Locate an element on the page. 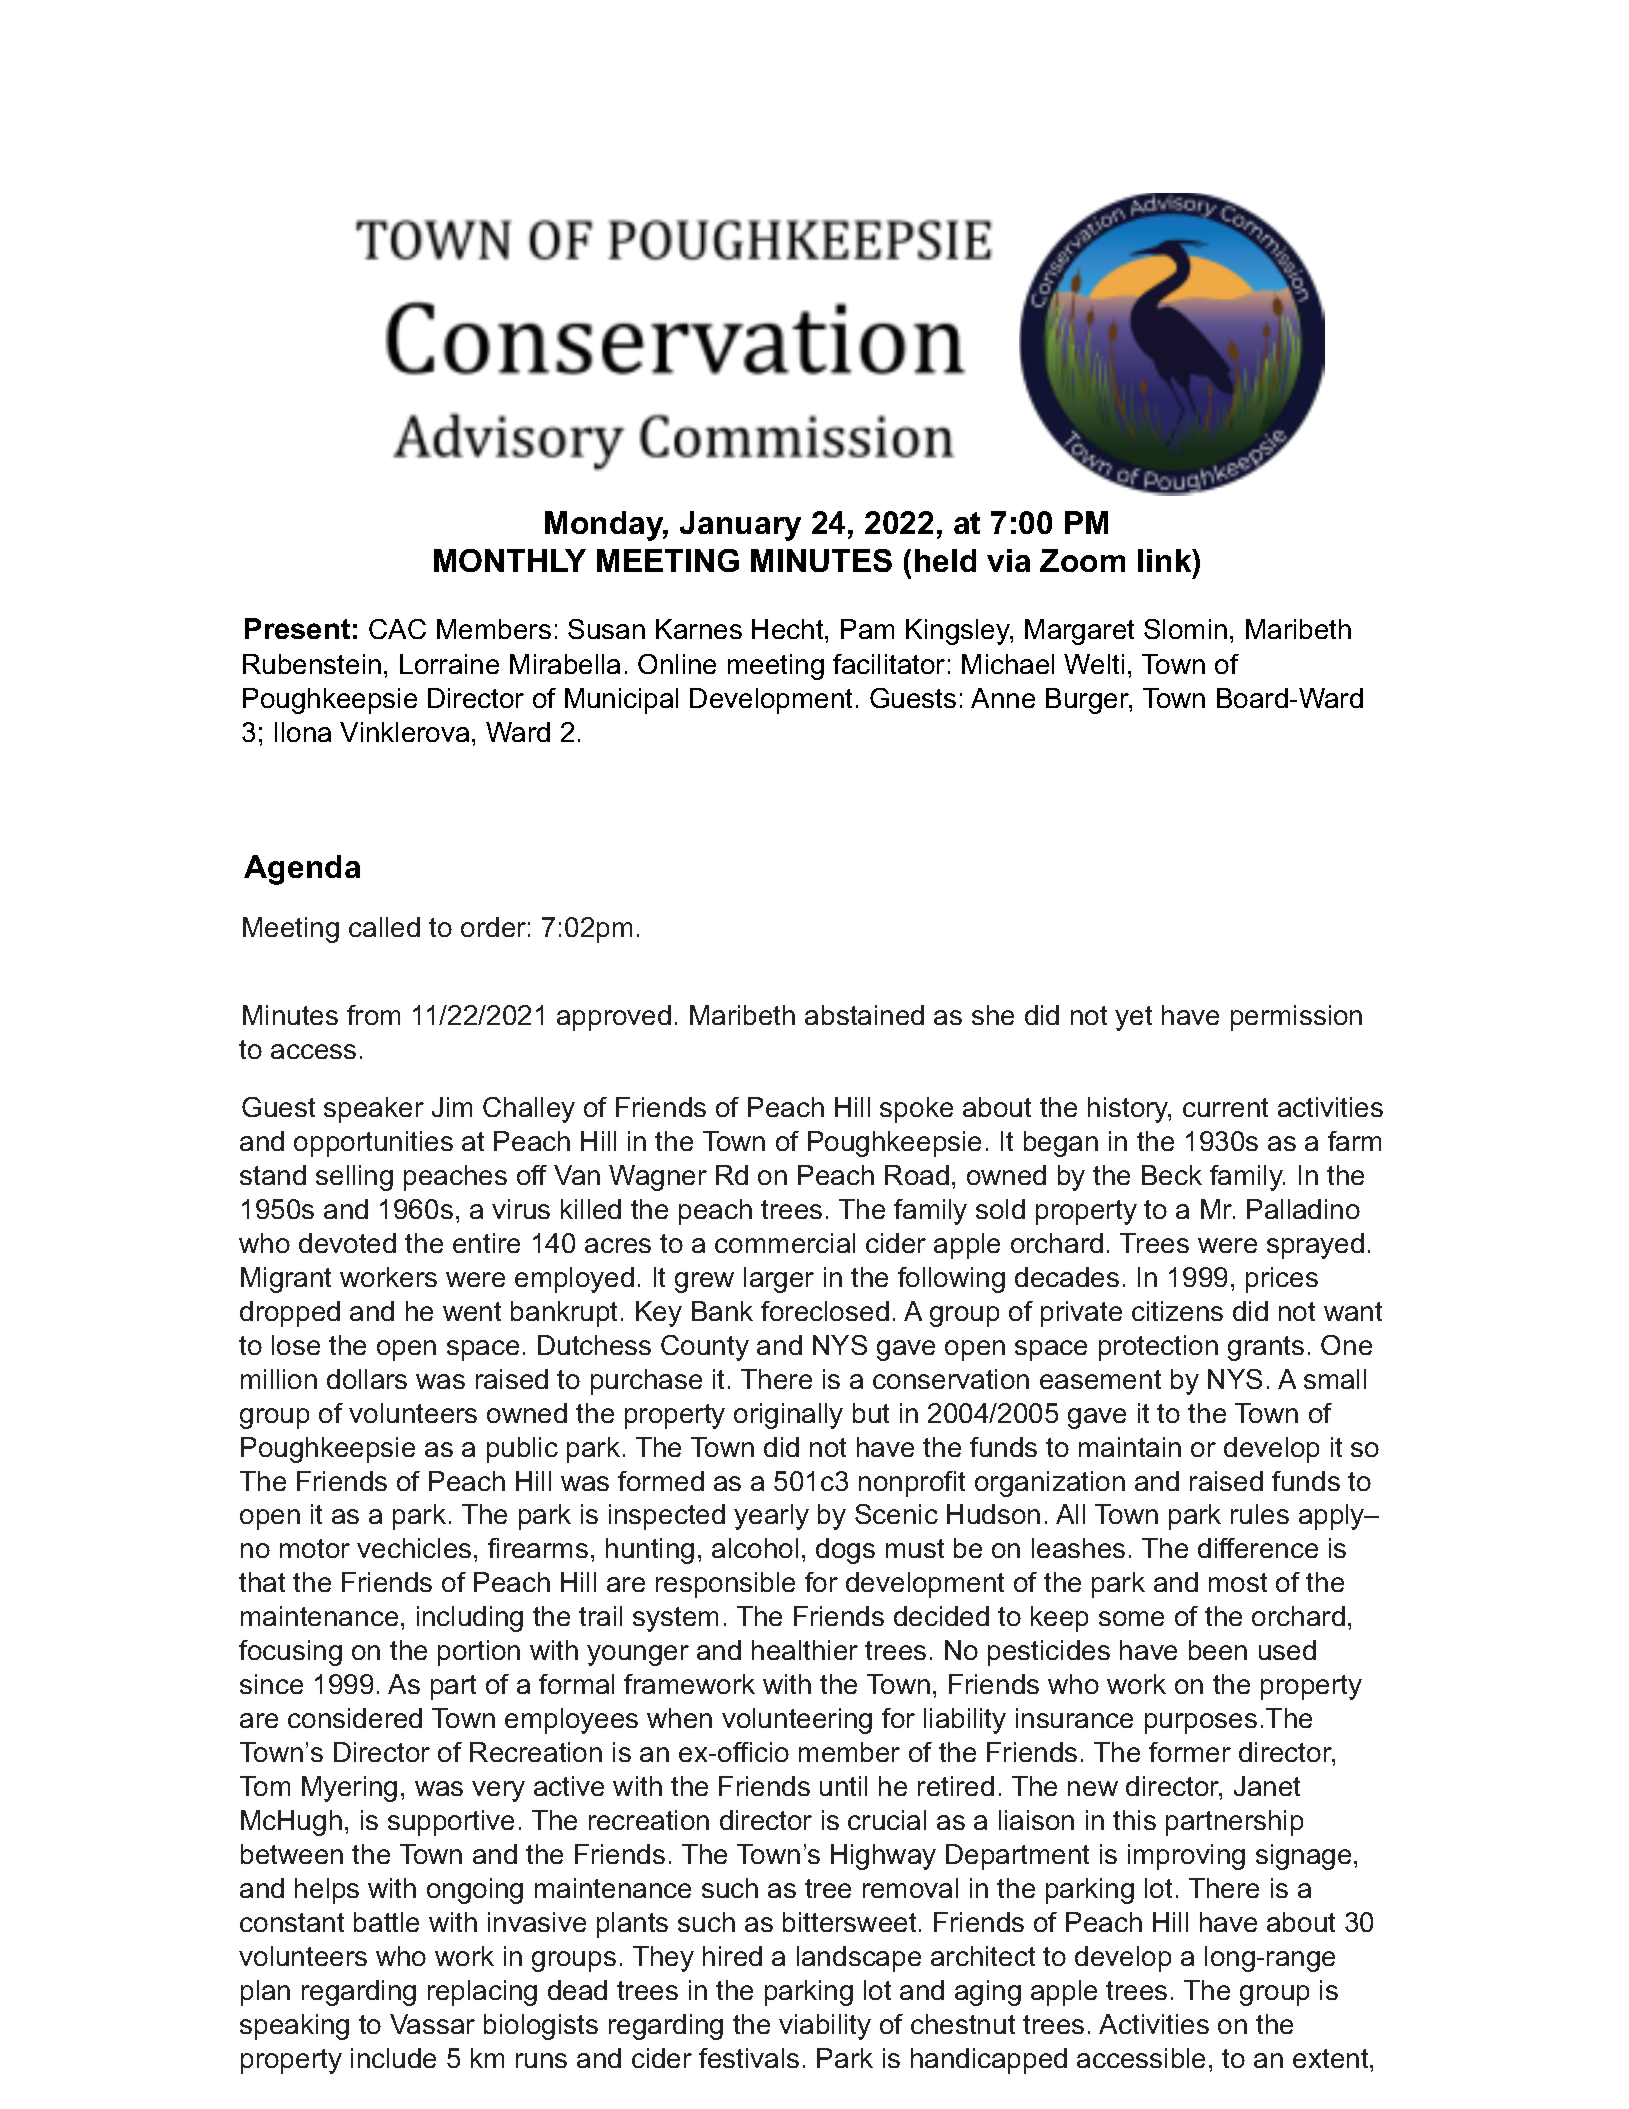 The image size is (1629, 2109). viability is located at coordinates (825, 2027).
